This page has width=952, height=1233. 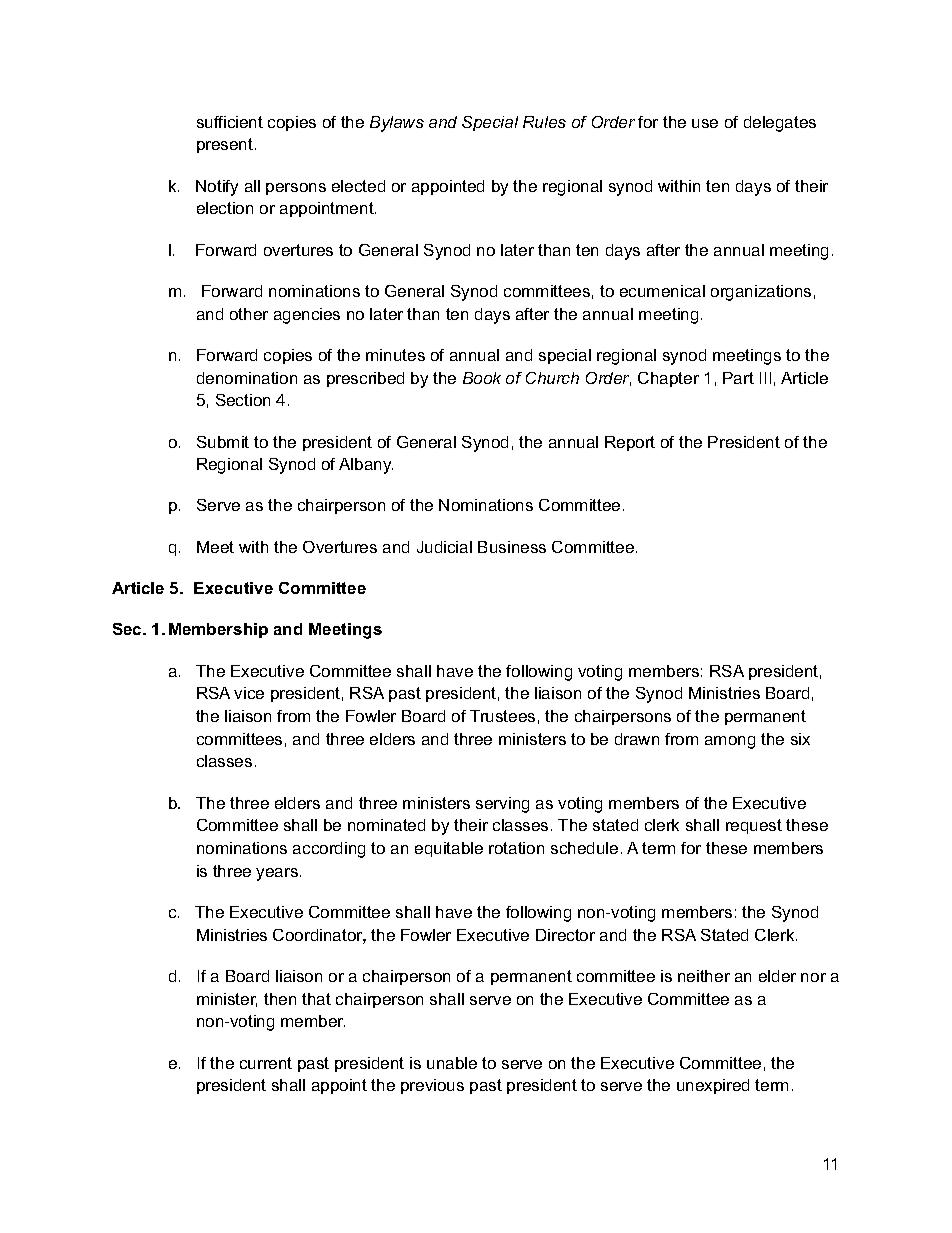 What do you see at coordinates (266, 1063) in the page?
I see `current` at bounding box center [266, 1063].
